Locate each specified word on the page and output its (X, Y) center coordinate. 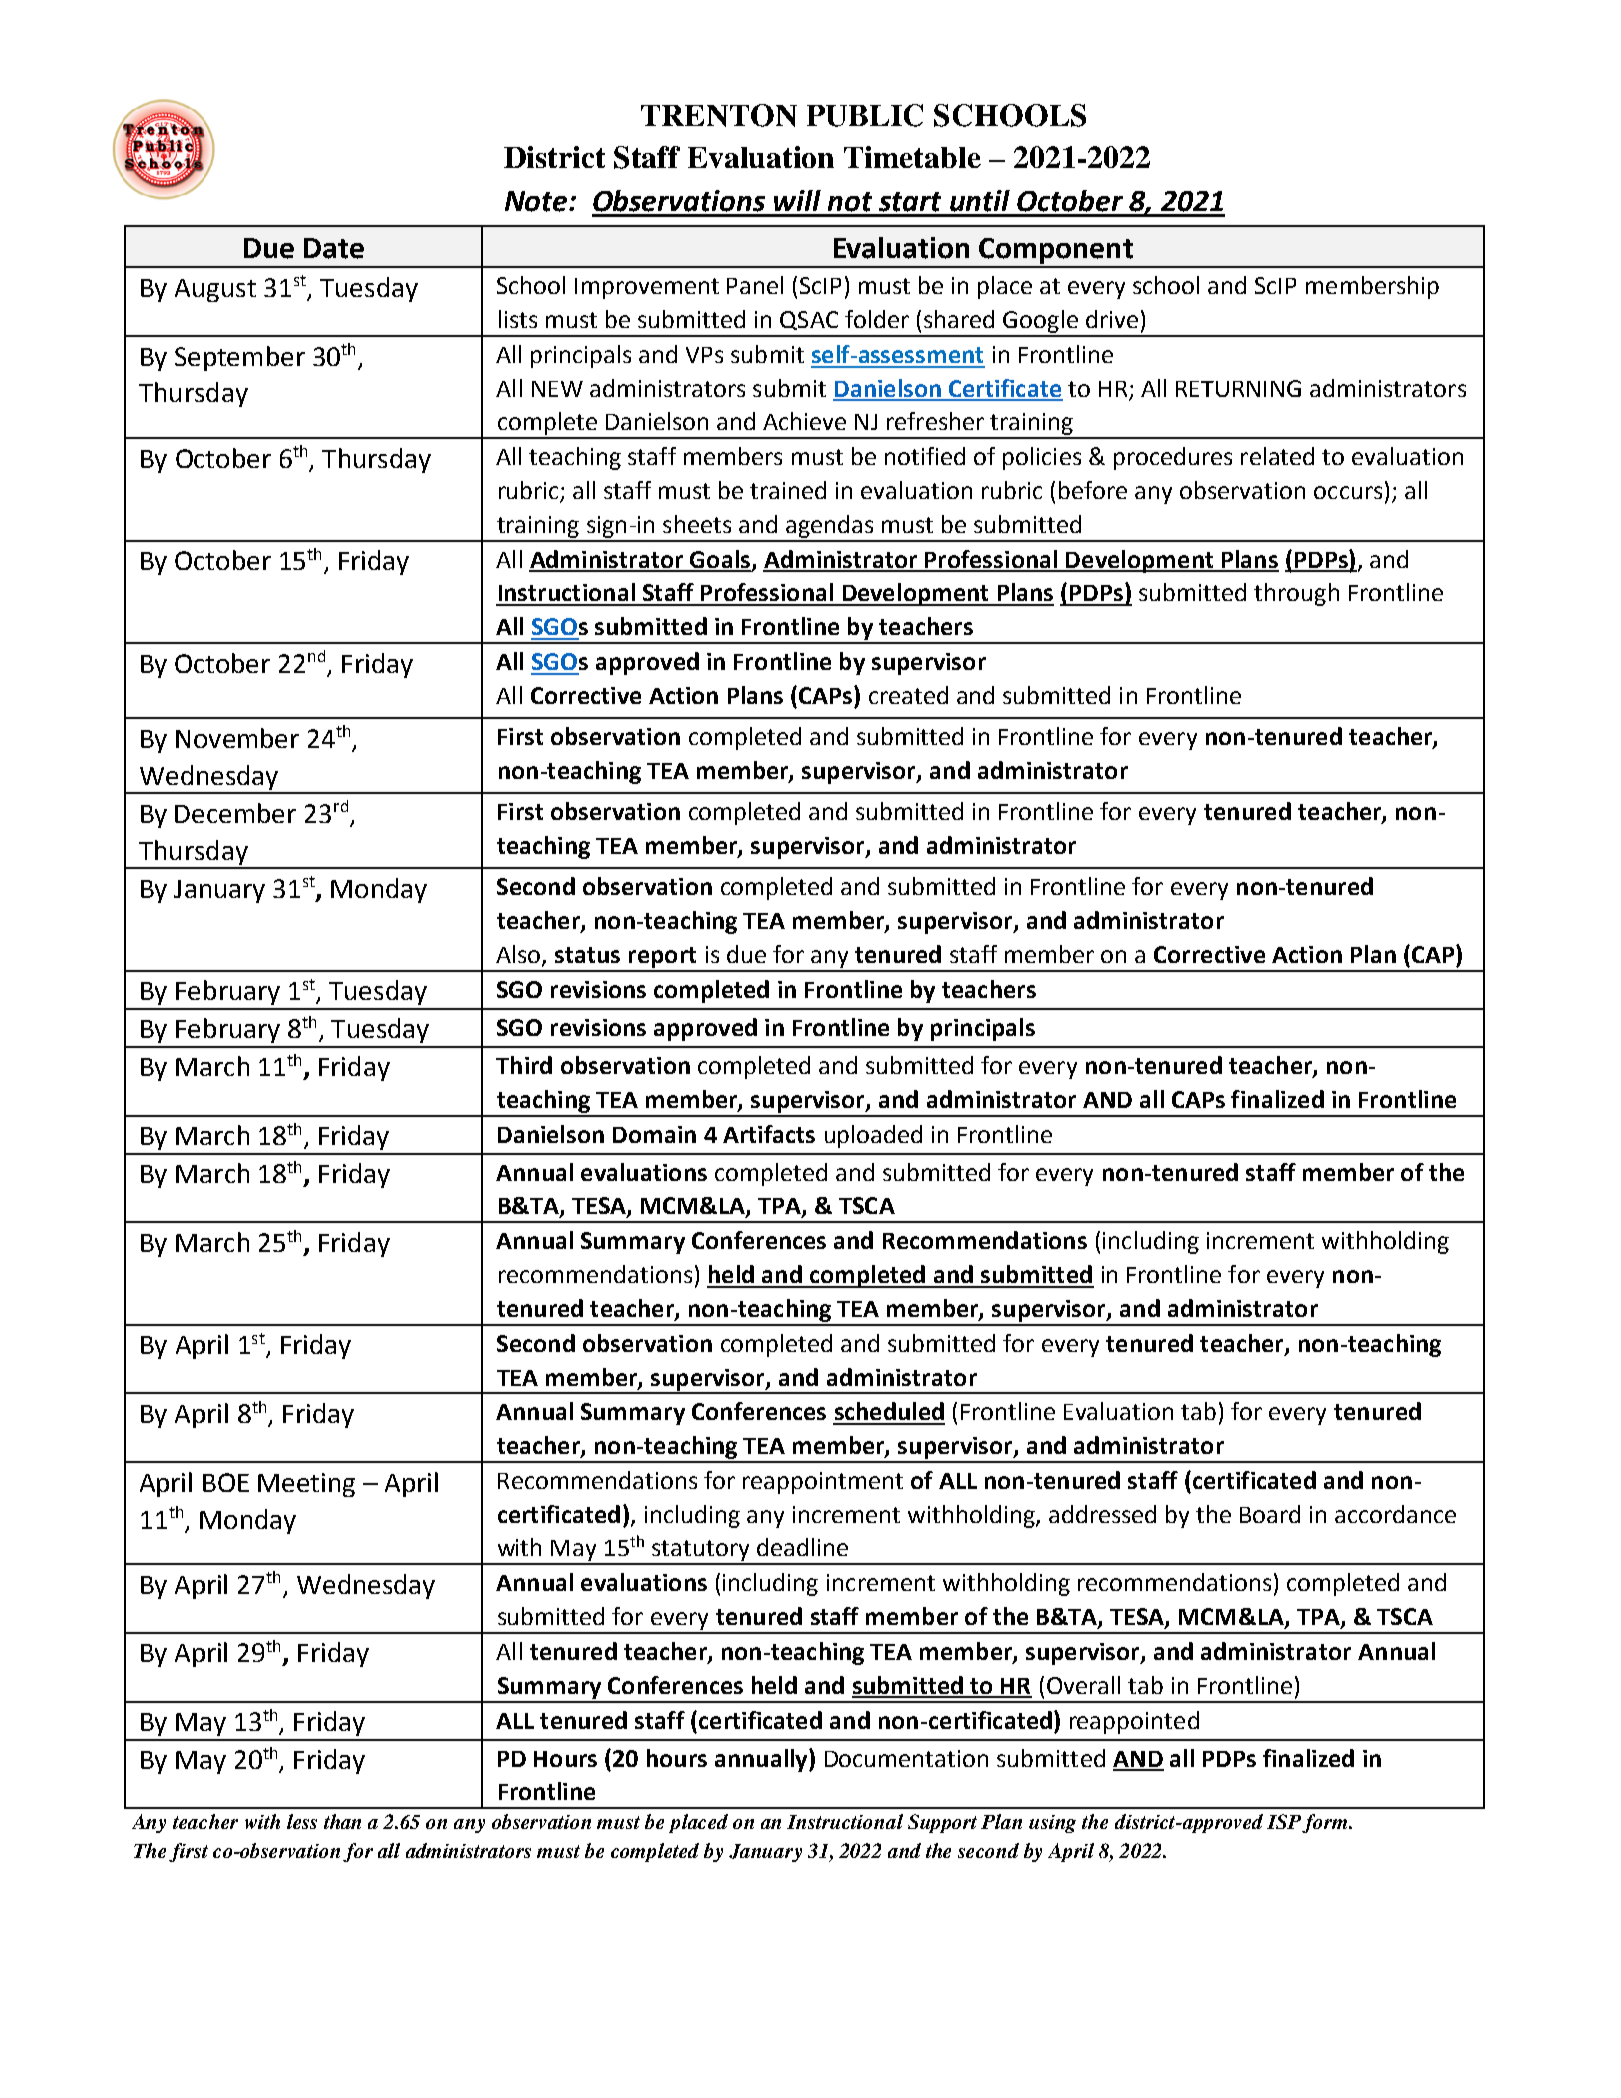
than (342, 1821)
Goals (719, 560)
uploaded (873, 1136)
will (797, 200)
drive (1112, 319)
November (237, 738)
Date (334, 248)
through (1296, 594)
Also (519, 955)
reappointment (823, 1483)
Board (1270, 1514)
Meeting (306, 1485)
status (587, 955)
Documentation (906, 1758)
